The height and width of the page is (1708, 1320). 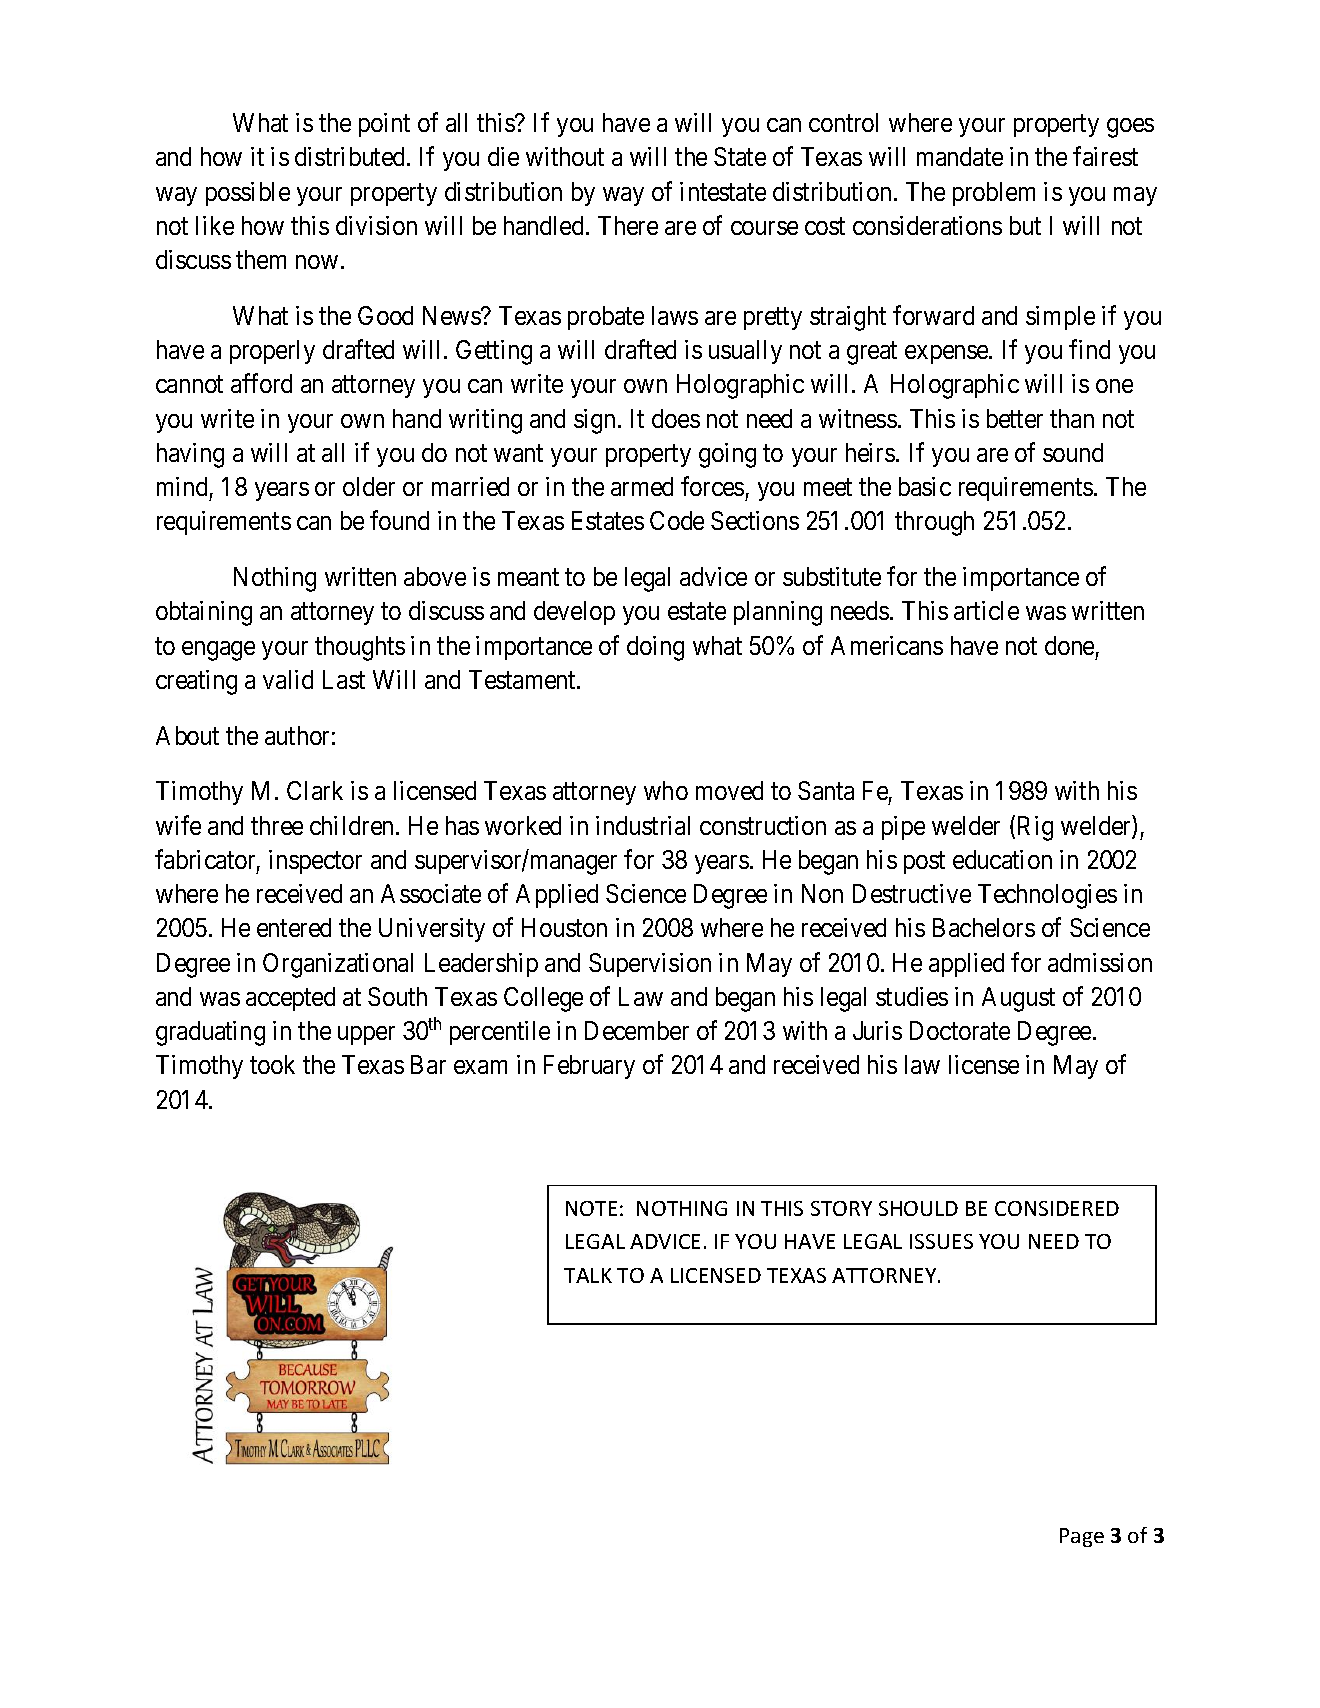 I want to click on took, so click(x=272, y=1064).
